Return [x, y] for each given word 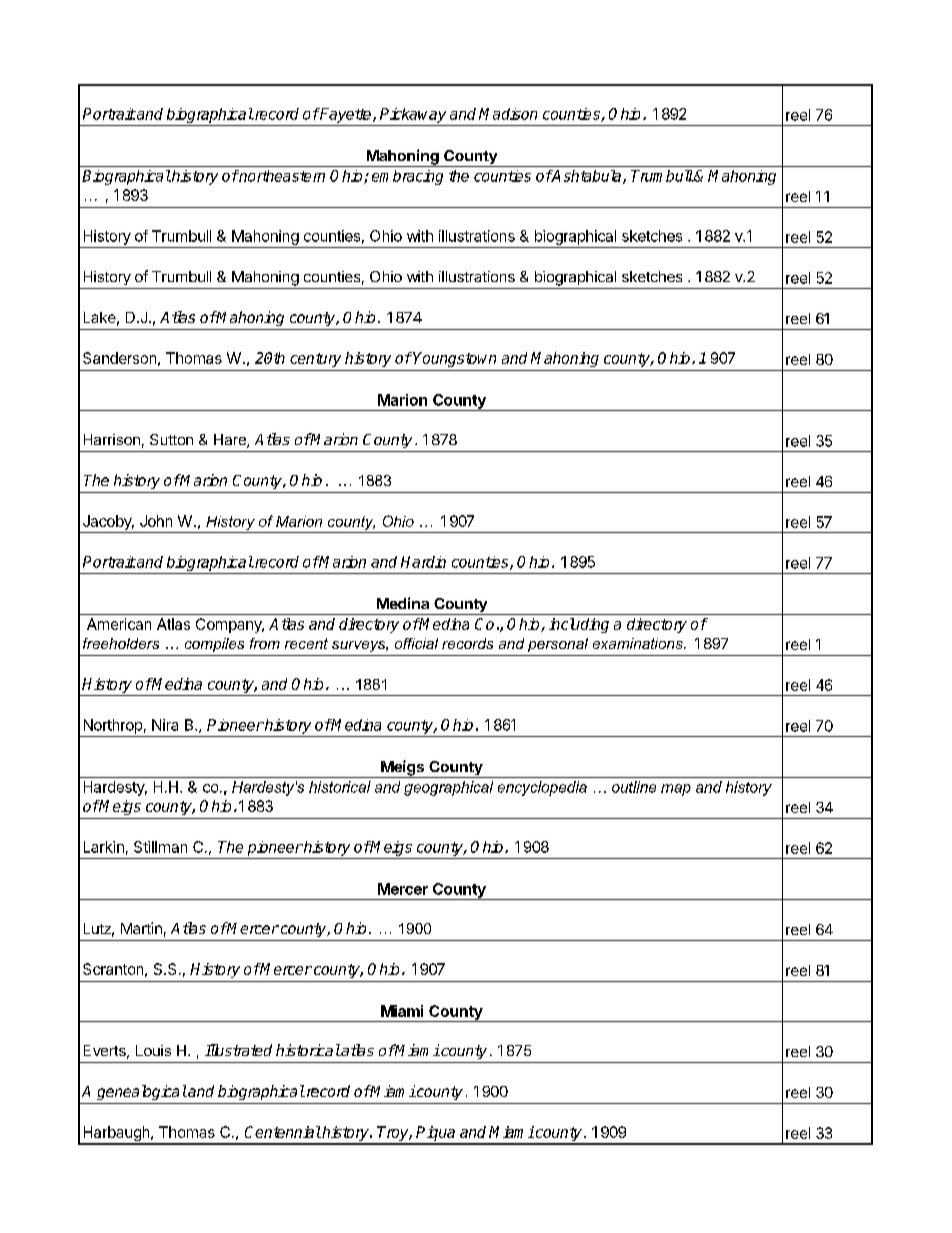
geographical [448, 788]
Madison [508, 114]
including [579, 625]
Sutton [171, 439]
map [676, 790]
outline [634, 787]
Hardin [423, 562]
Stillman [160, 847]
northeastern [281, 176]
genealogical [142, 1092]
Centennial [283, 1132]
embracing [407, 177]
